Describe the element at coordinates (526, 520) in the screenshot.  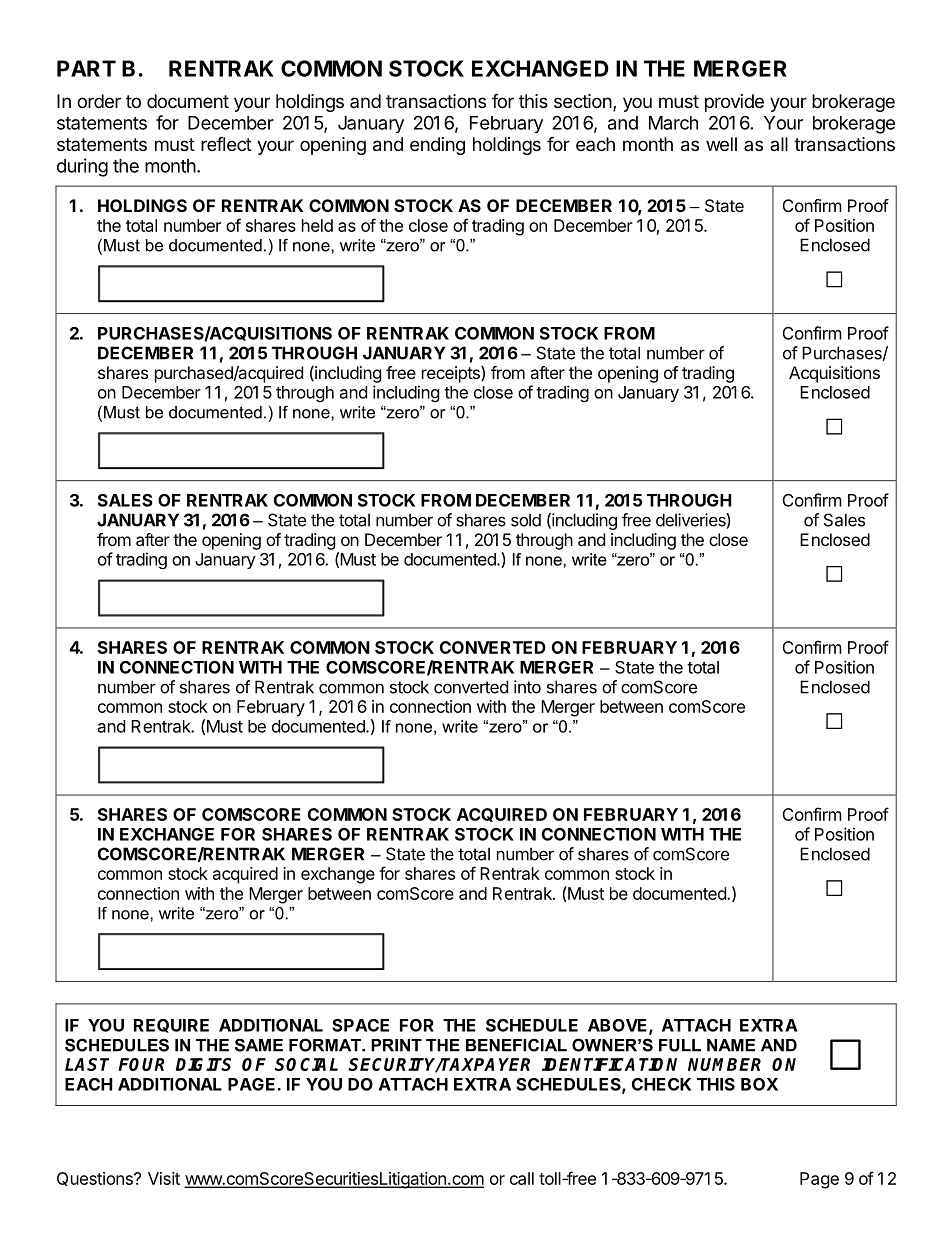
I see `sold` at that location.
